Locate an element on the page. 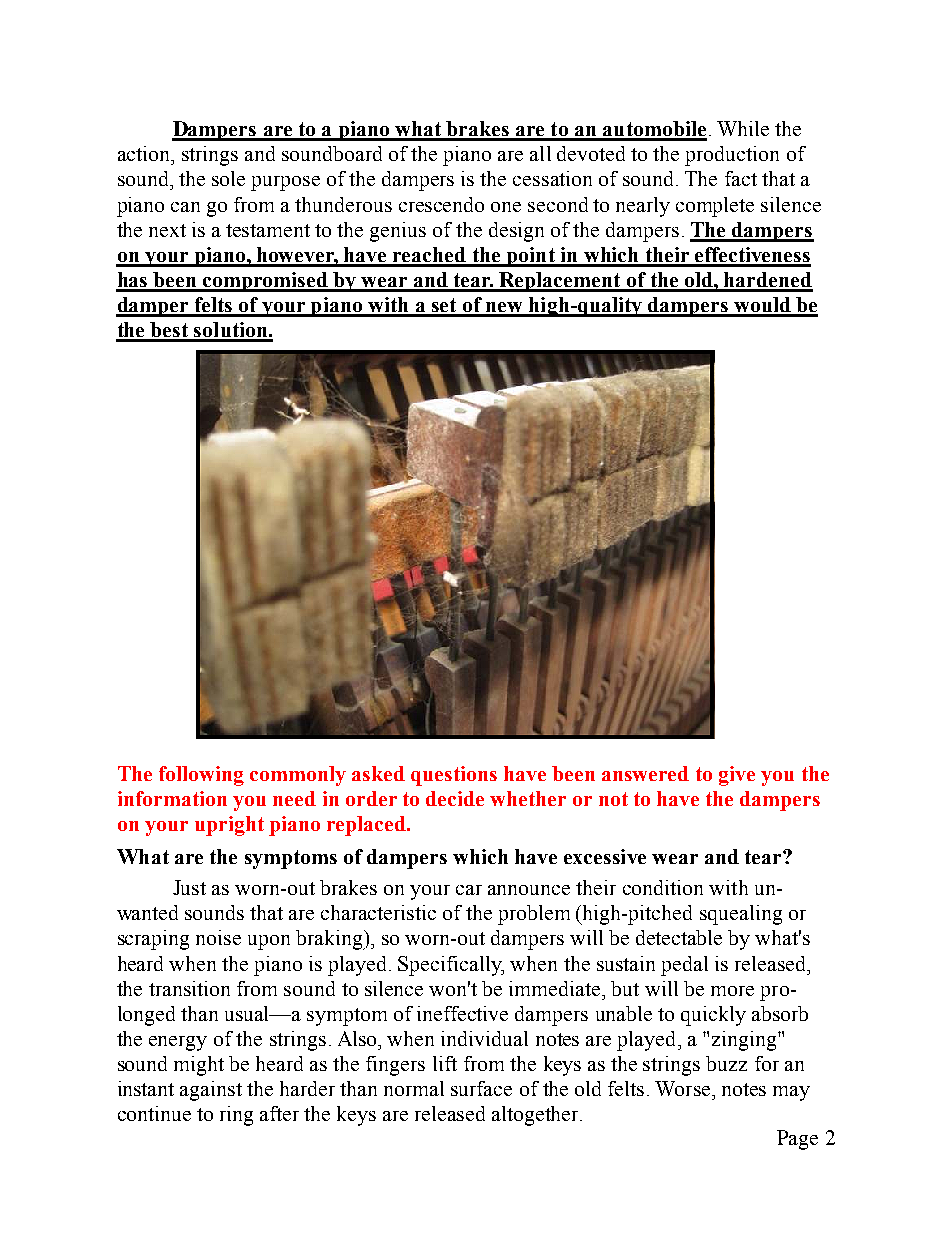 The width and height of the document is (952, 1233). surface is located at coordinates (481, 1088).
